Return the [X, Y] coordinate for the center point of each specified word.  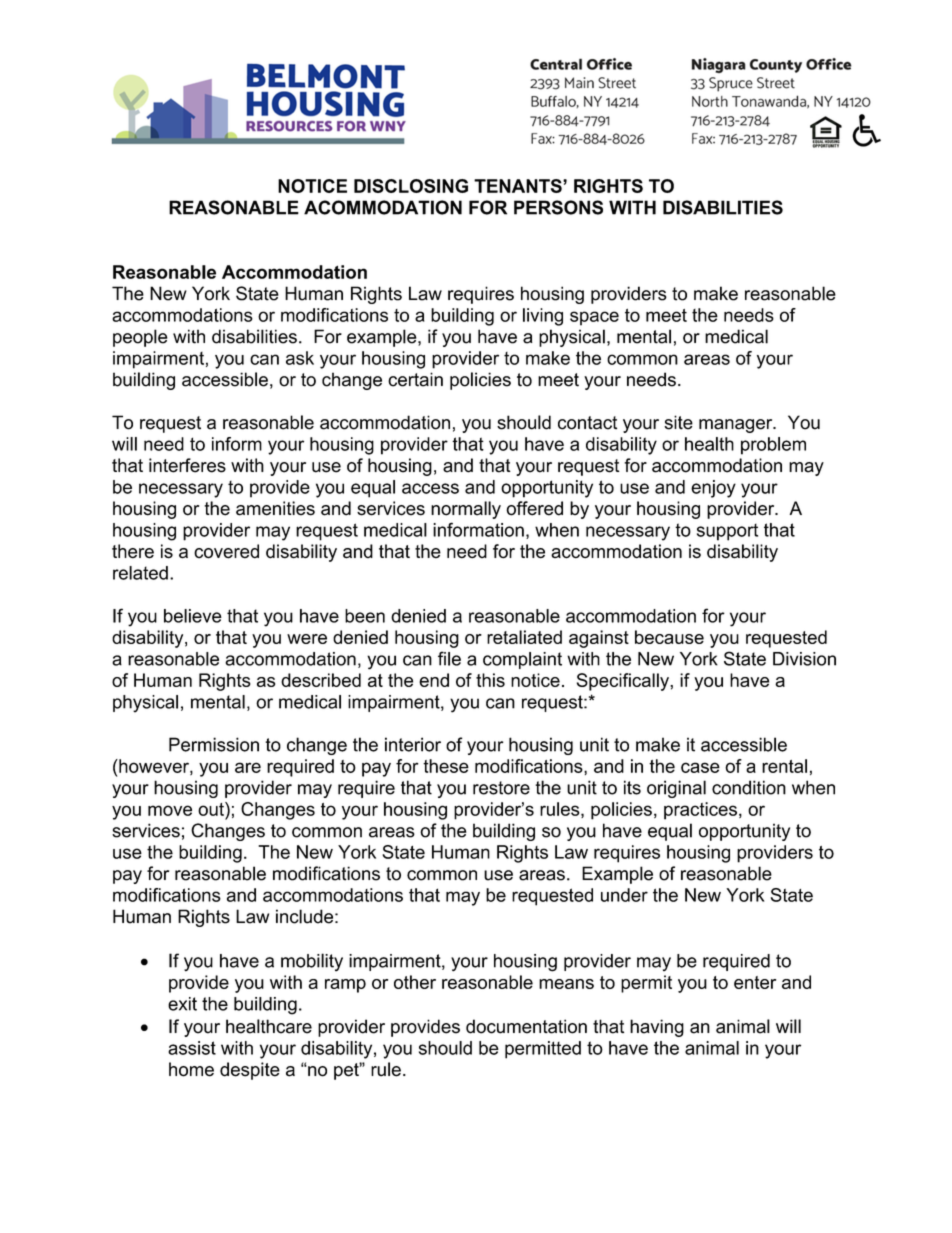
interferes [187, 465]
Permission [214, 744]
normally [466, 510]
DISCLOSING [411, 186]
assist [192, 1048]
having [657, 1028]
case [700, 767]
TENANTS [519, 186]
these [446, 766]
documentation [526, 1026]
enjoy [713, 489]
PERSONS [558, 207]
